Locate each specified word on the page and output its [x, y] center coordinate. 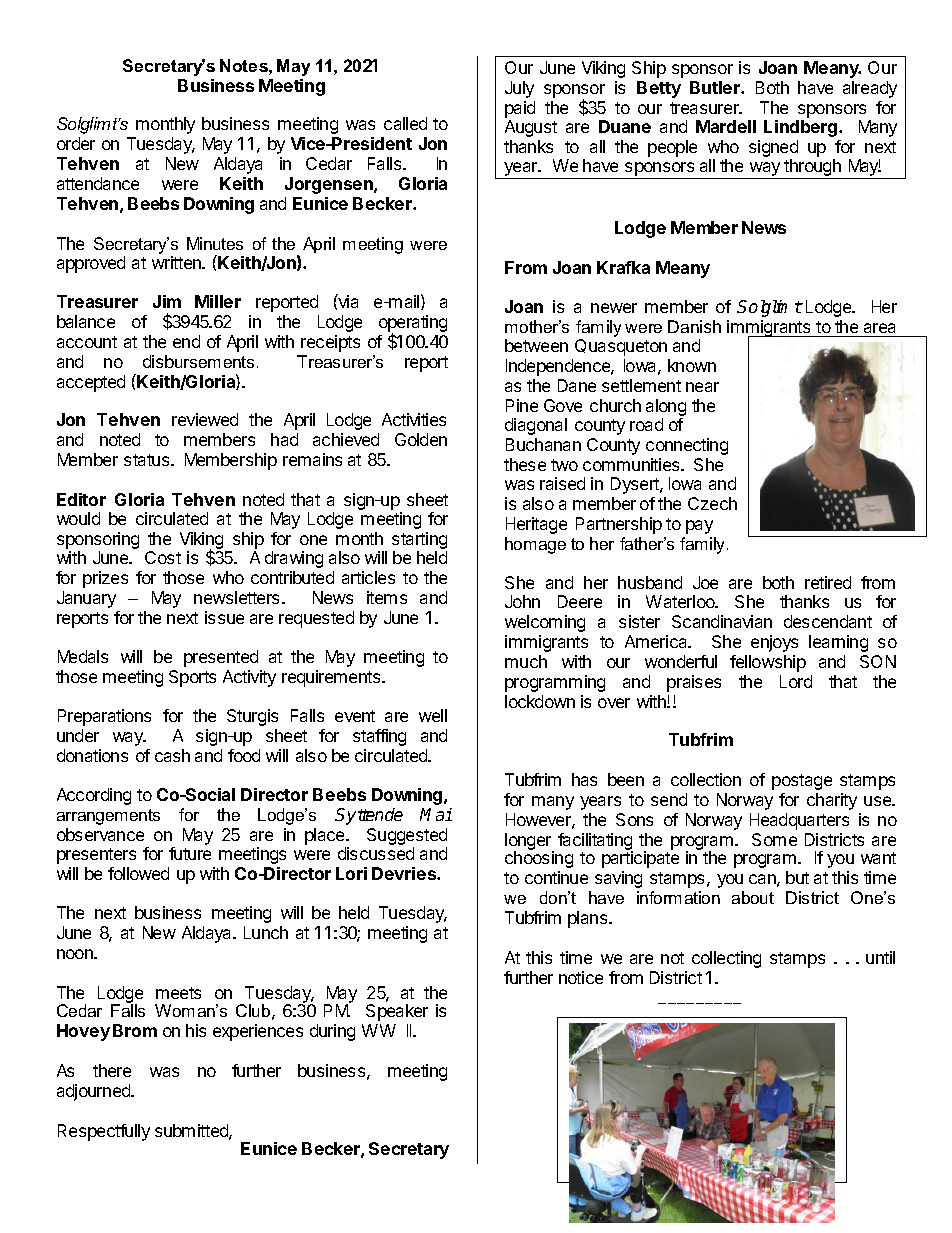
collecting [726, 959]
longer [529, 842]
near [702, 387]
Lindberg [802, 128]
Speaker [397, 1012]
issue [224, 617]
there [112, 1070]
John [522, 601]
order [76, 143]
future [190, 853]
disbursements [198, 361]
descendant [828, 621]
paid [520, 111]
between [536, 345]
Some [774, 839]
